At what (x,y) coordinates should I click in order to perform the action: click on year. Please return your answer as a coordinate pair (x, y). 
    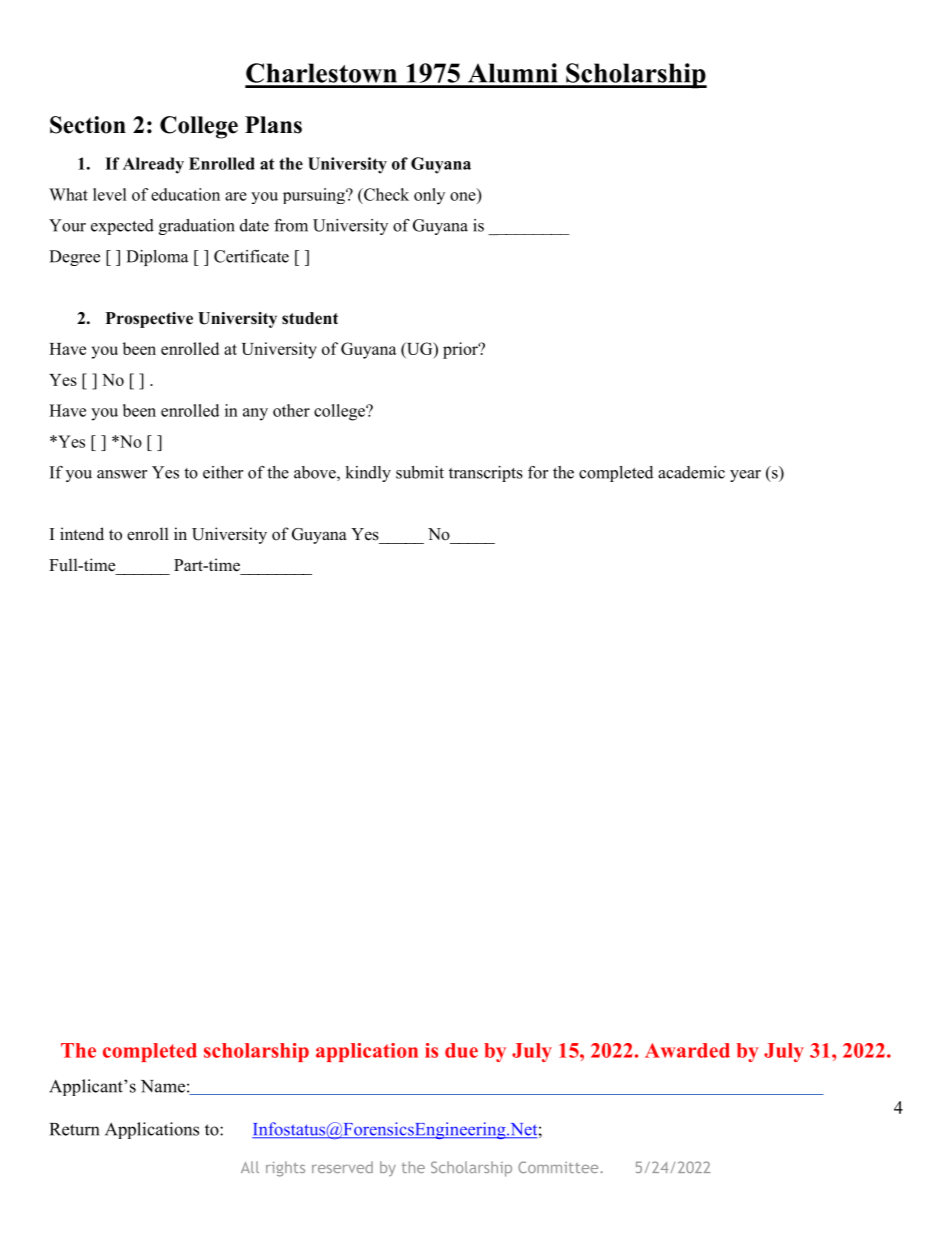
    Looking at the image, I should click on (745, 476).
